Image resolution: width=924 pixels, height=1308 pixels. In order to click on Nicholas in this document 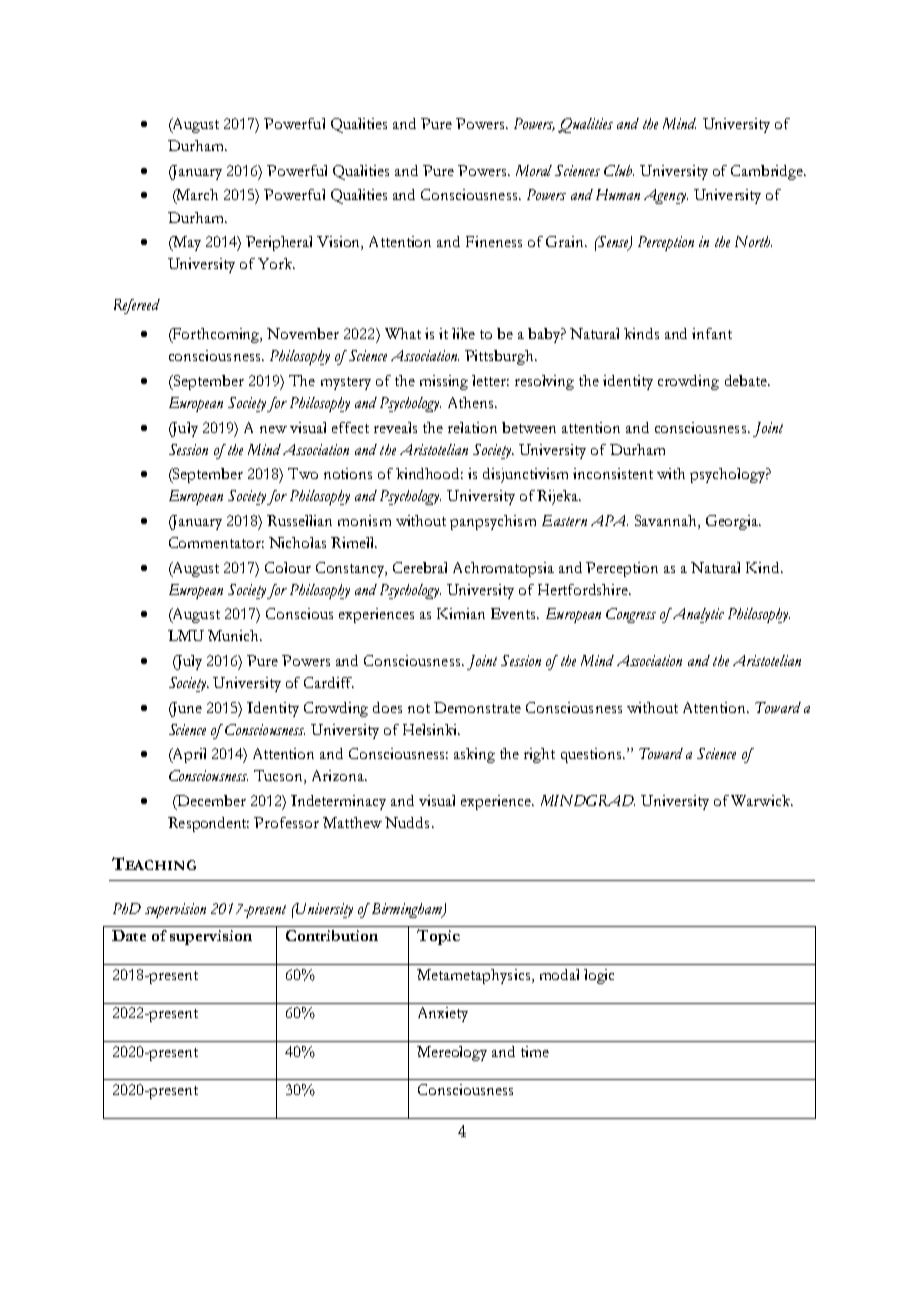, I will do `click(297, 542)`.
